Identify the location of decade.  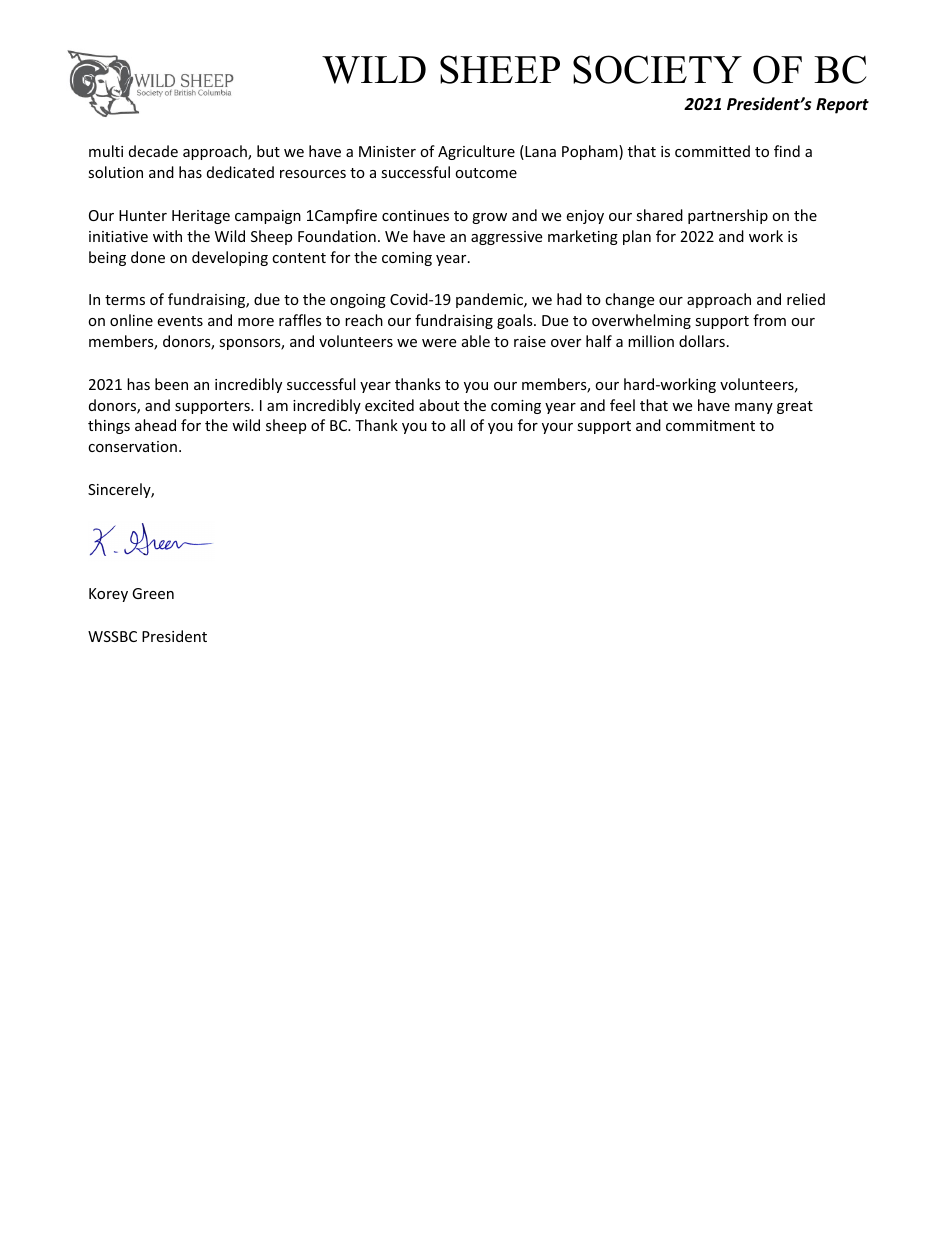
(153, 151).
